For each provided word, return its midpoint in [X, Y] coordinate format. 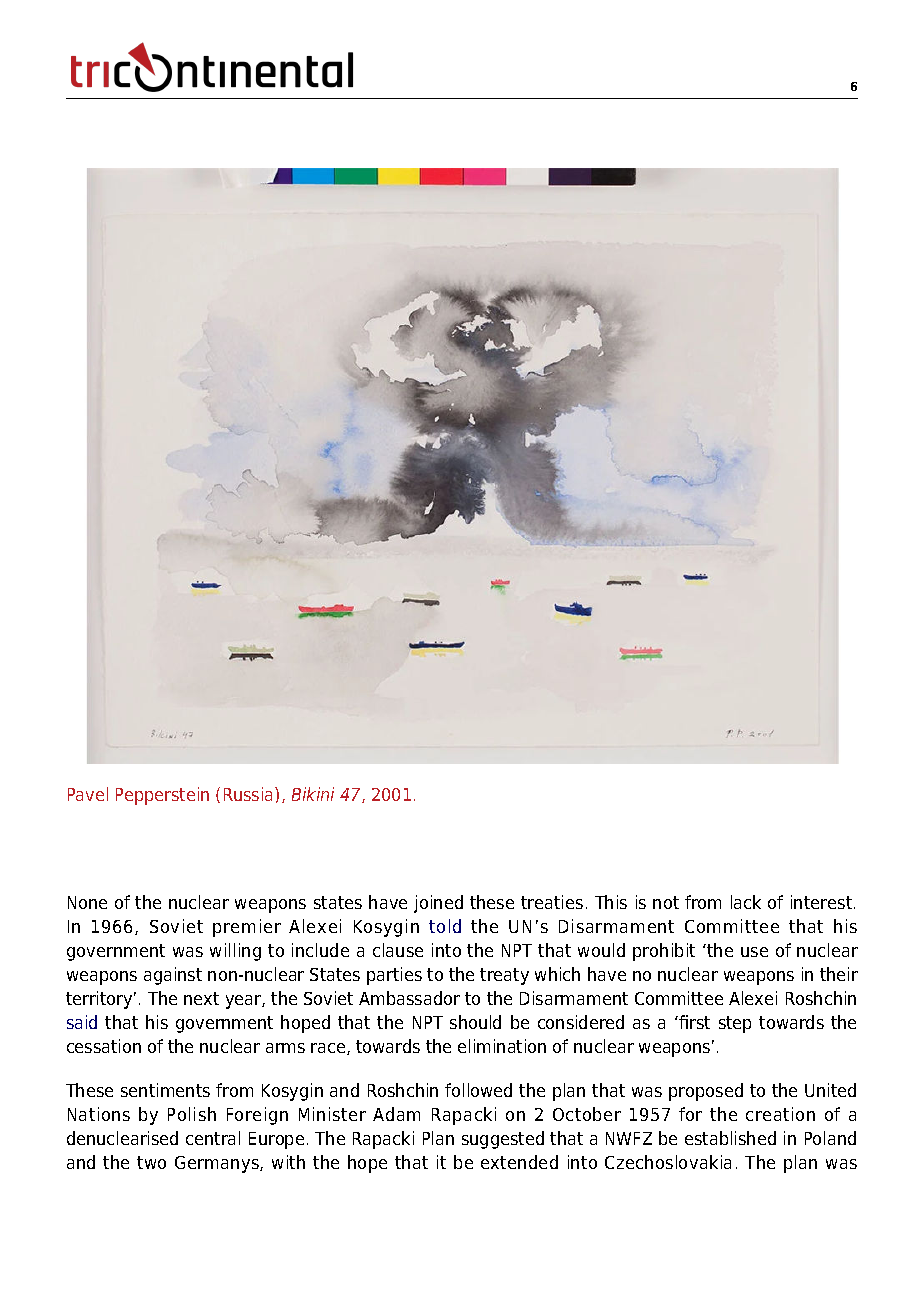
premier [247, 928]
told [445, 926]
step [735, 1024]
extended [519, 1162]
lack [746, 902]
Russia [250, 794]
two [151, 1162]
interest [823, 902]
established [730, 1138]
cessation [104, 1046]
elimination [502, 1046]
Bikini [313, 794]
